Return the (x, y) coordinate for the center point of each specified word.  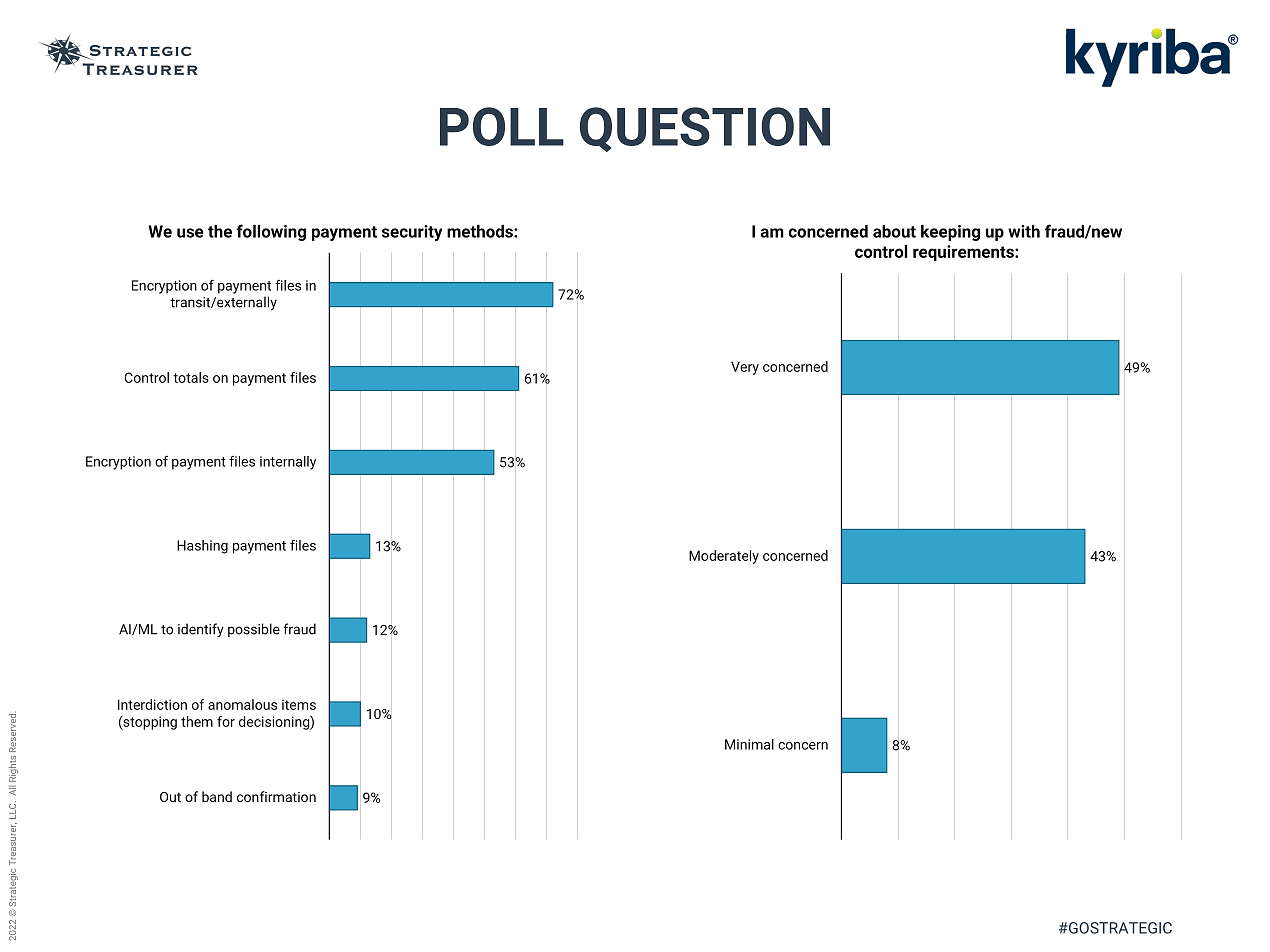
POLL (502, 126)
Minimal (749, 744)
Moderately (724, 557)
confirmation (276, 796)
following (271, 232)
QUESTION (705, 129)
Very (745, 368)
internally (288, 463)
